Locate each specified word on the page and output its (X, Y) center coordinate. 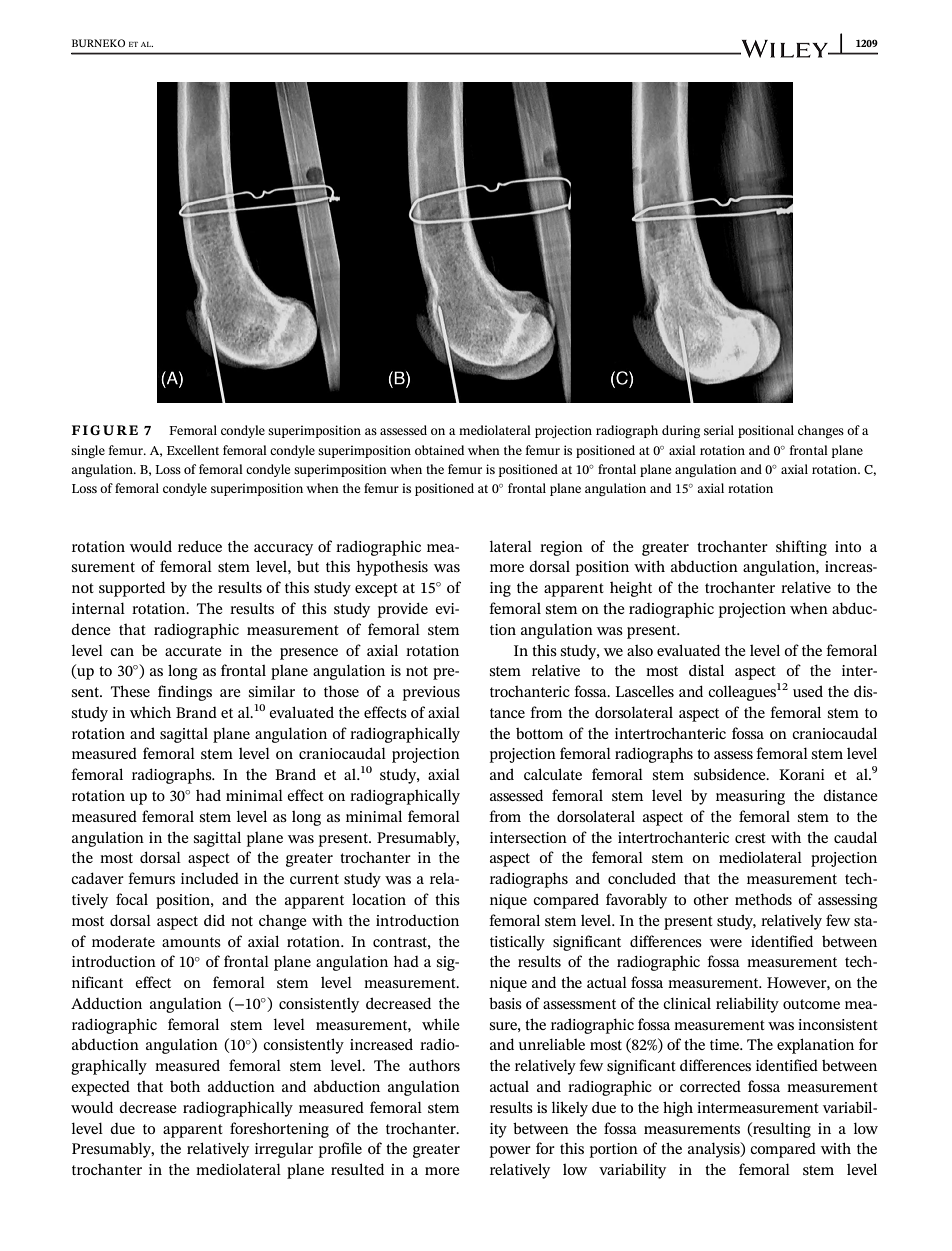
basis (505, 1003)
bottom (539, 733)
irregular (284, 1150)
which (150, 712)
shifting (801, 548)
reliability (747, 1005)
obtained (439, 450)
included (210, 878)
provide (403, 610)
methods (763, 899)
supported (132, 589)
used (808, 691)
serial (719, 430)
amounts (191, 942)
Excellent (193, 450)
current (314, 879)
